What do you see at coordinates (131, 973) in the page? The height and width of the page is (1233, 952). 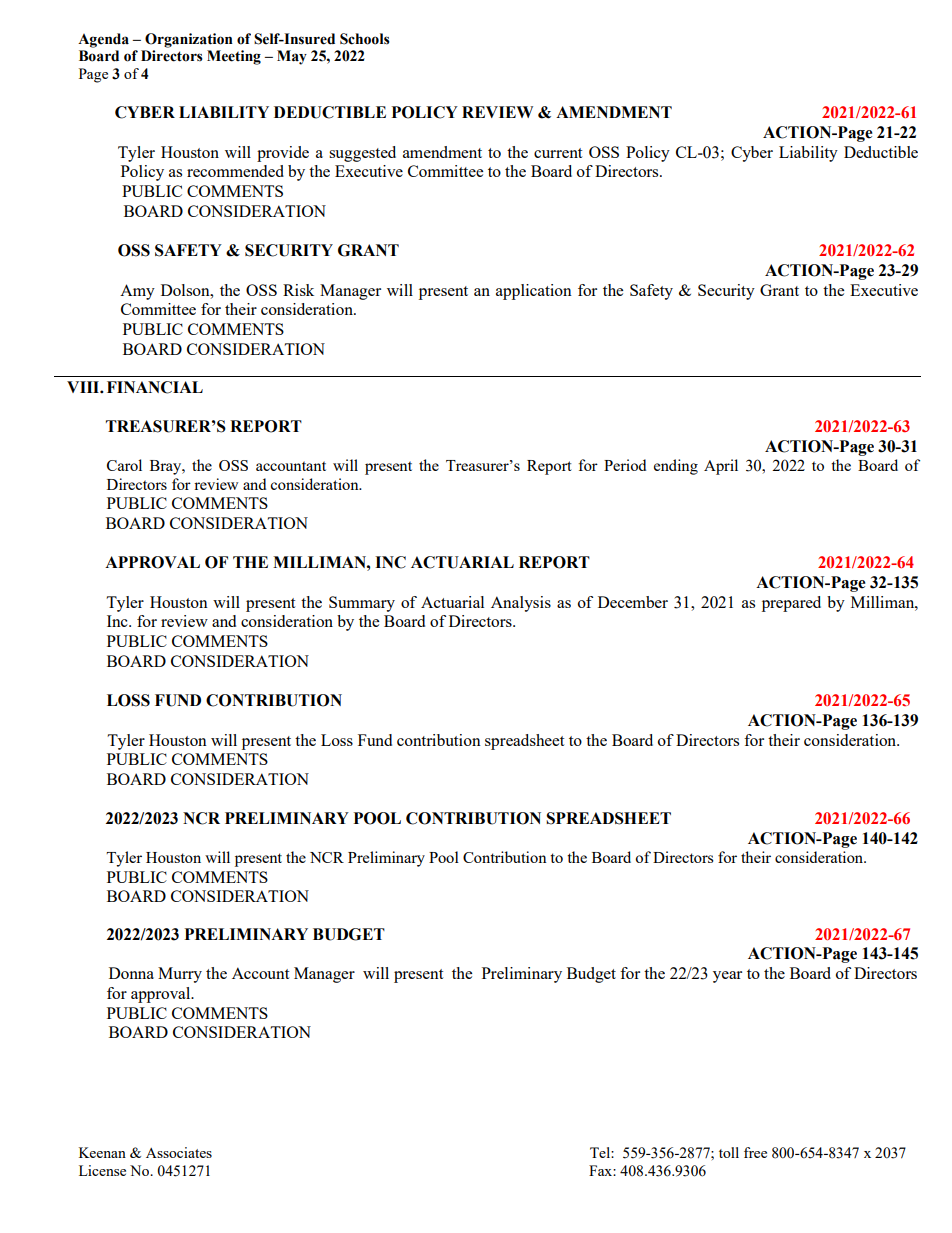 I see `Donna` at bounding box center [131, 973].
